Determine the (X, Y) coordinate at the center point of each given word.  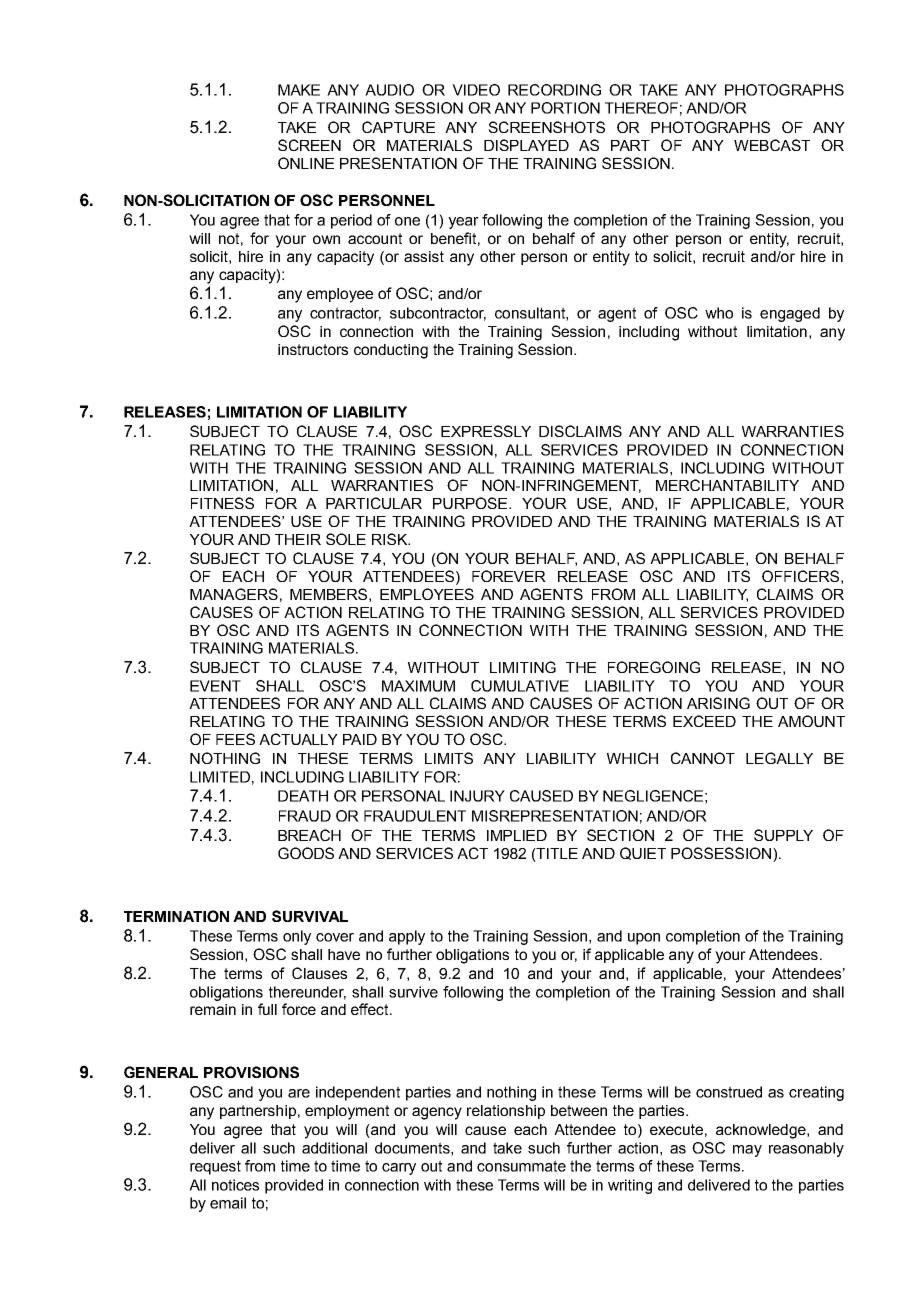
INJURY (477, 796)
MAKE (299, 90)
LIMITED (220, 777)
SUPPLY (783, 835)
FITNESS (222, 503)
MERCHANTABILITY (727, 485)
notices (235, 1185)
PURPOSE (471, 503)
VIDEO (476, 90)
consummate (521, 1166)
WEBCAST (772, 145)
